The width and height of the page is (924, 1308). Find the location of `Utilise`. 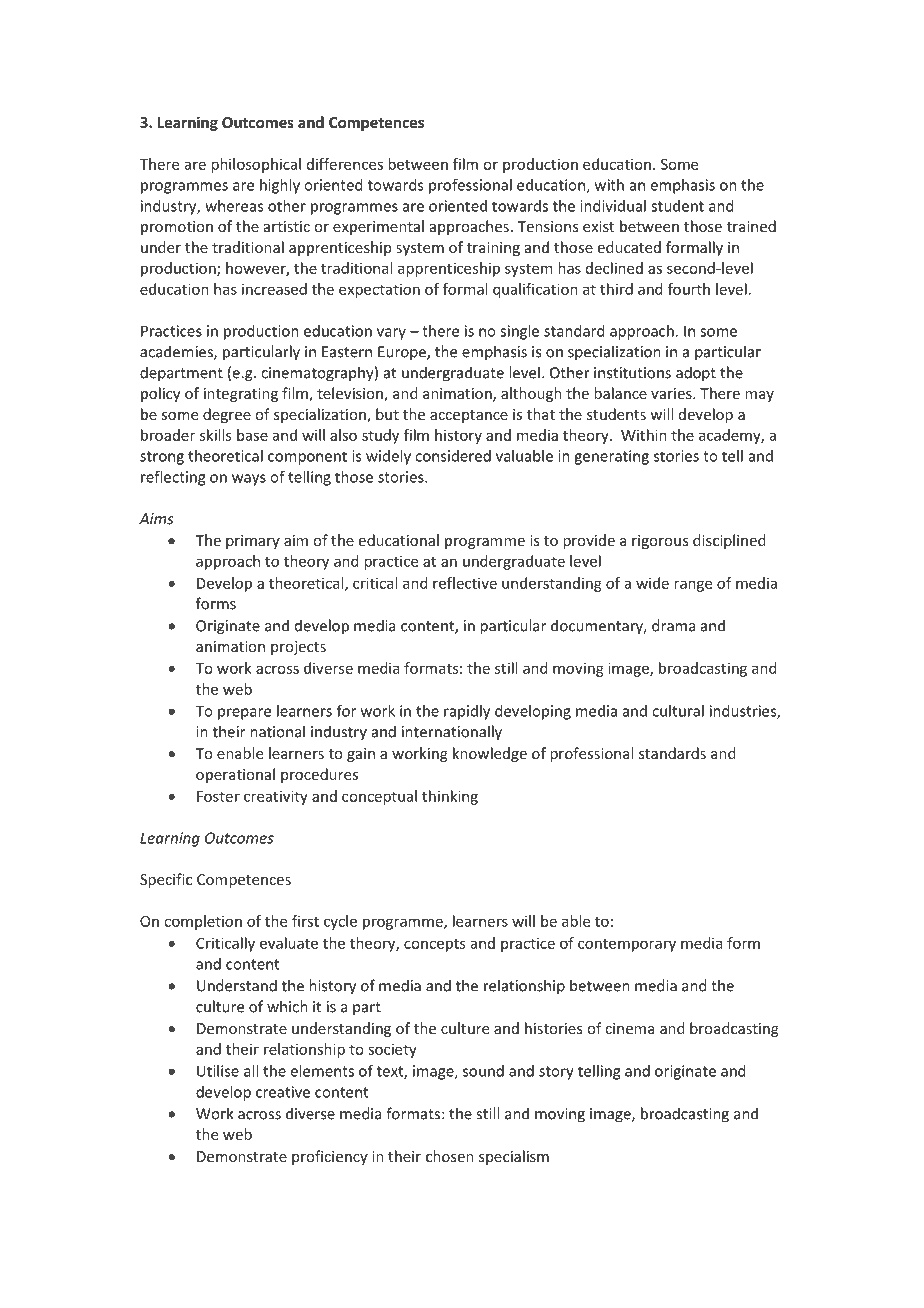

Utilise is located at coordinates (218, 1071).
